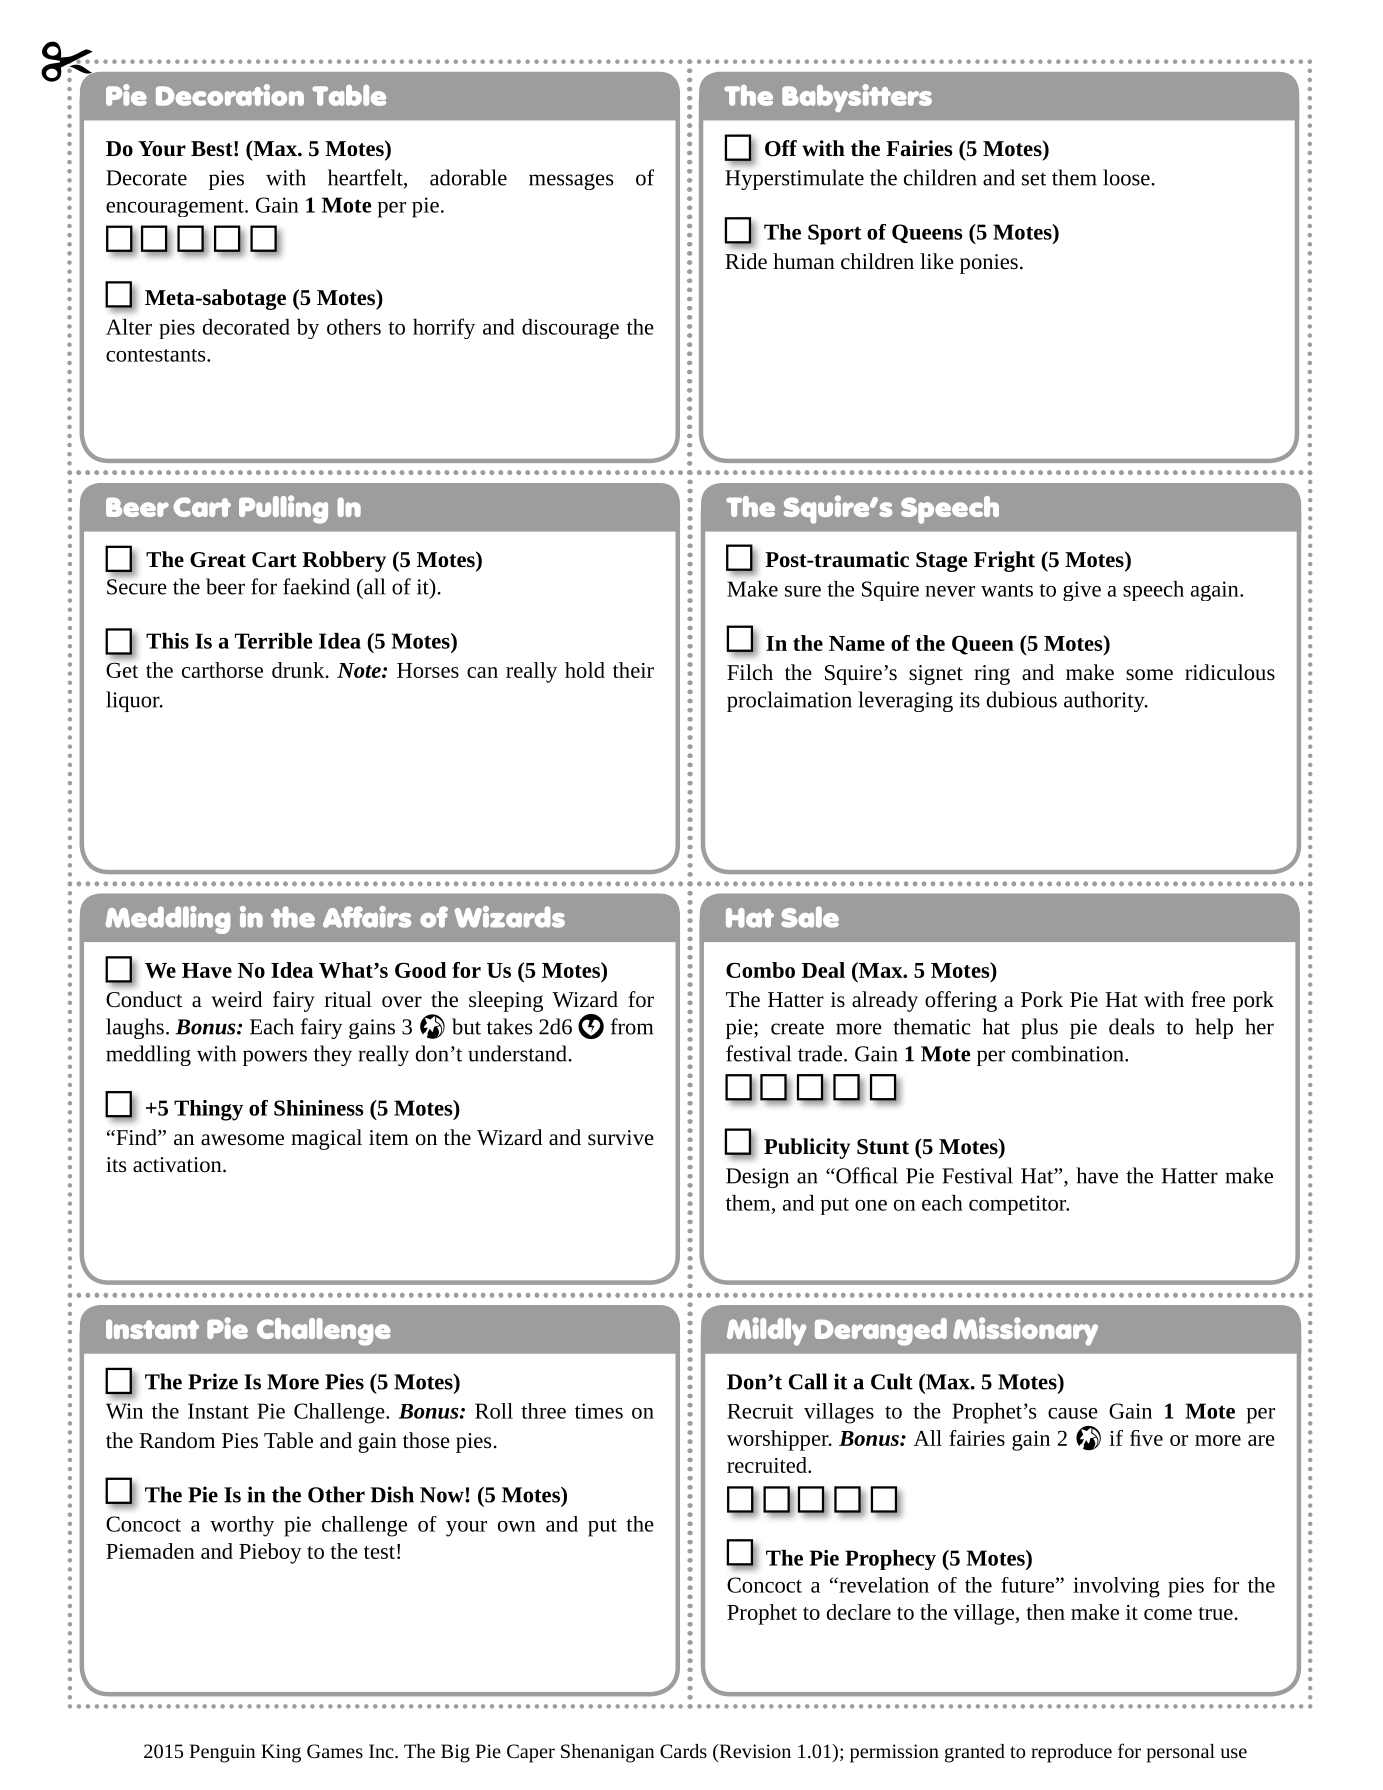 The height and width of the document is (1790, 1383). I want to click on Terrible, so click(273, 641).
